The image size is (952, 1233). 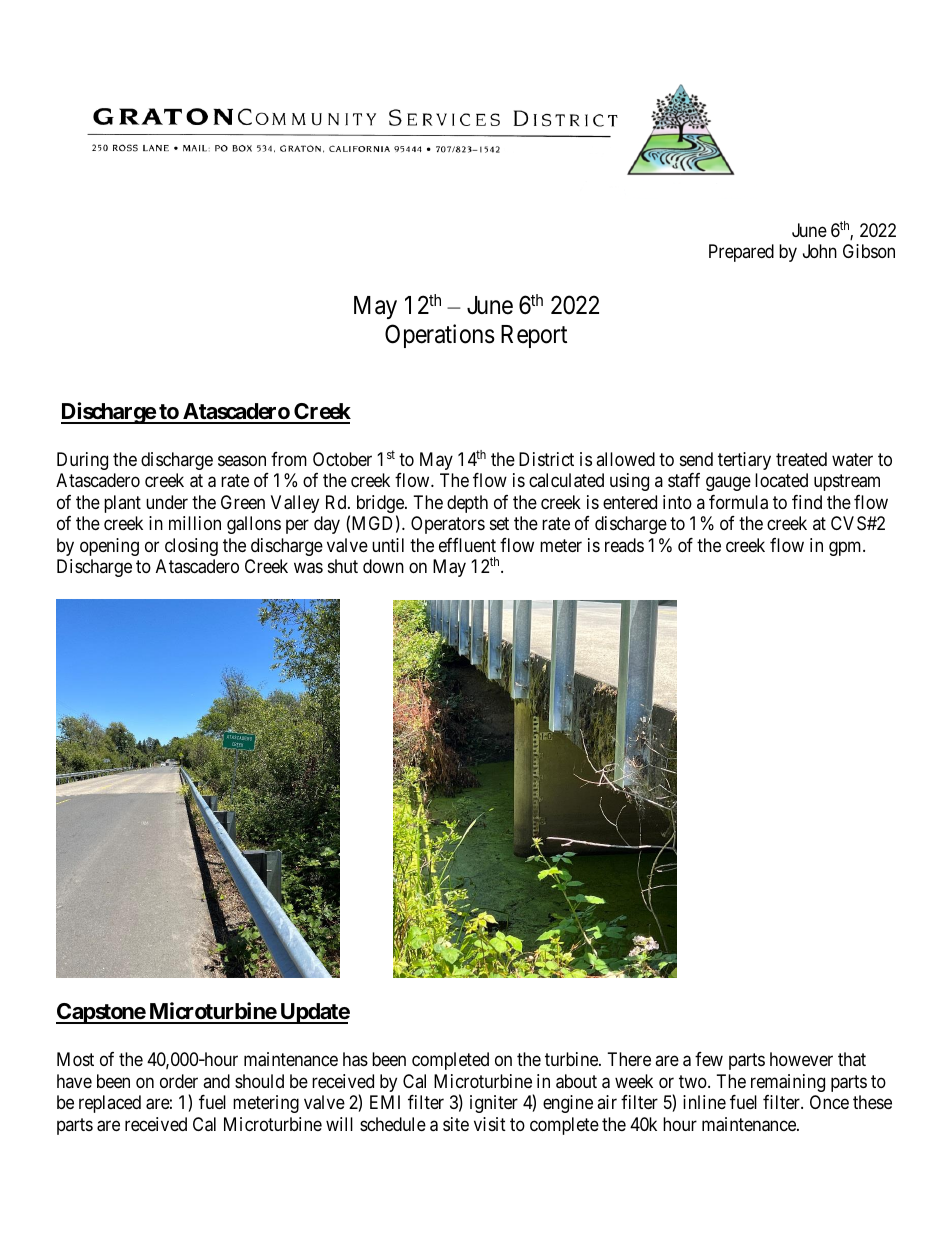 I want to click on order, so click(x=179, y=1081).
